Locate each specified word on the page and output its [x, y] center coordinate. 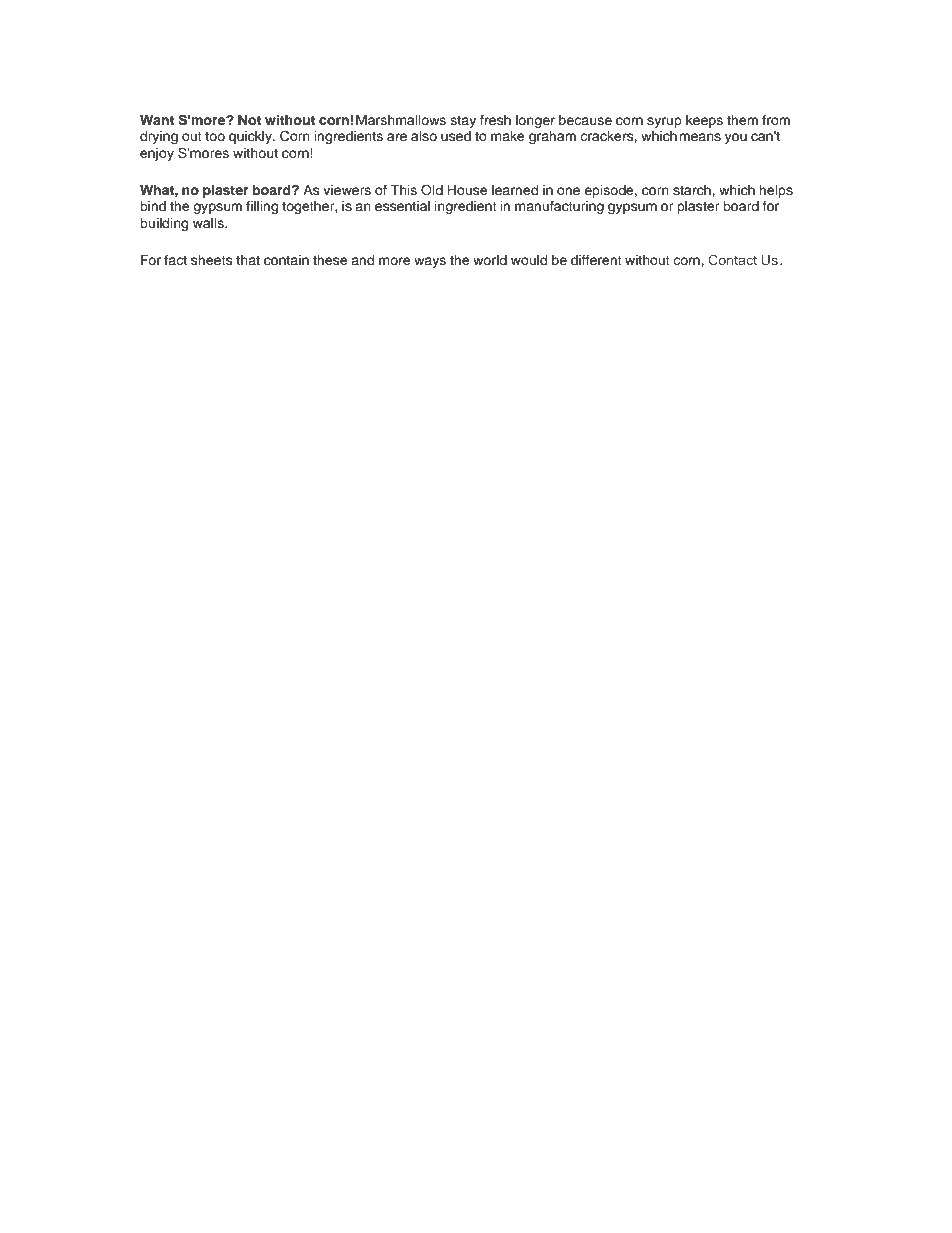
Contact [733, 259]
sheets [212, 260]
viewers [347, 190]
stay [463, 122]
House [467, 190]
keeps [704, 121]
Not [249, 120]
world [490, 260]
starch [693, 190]
